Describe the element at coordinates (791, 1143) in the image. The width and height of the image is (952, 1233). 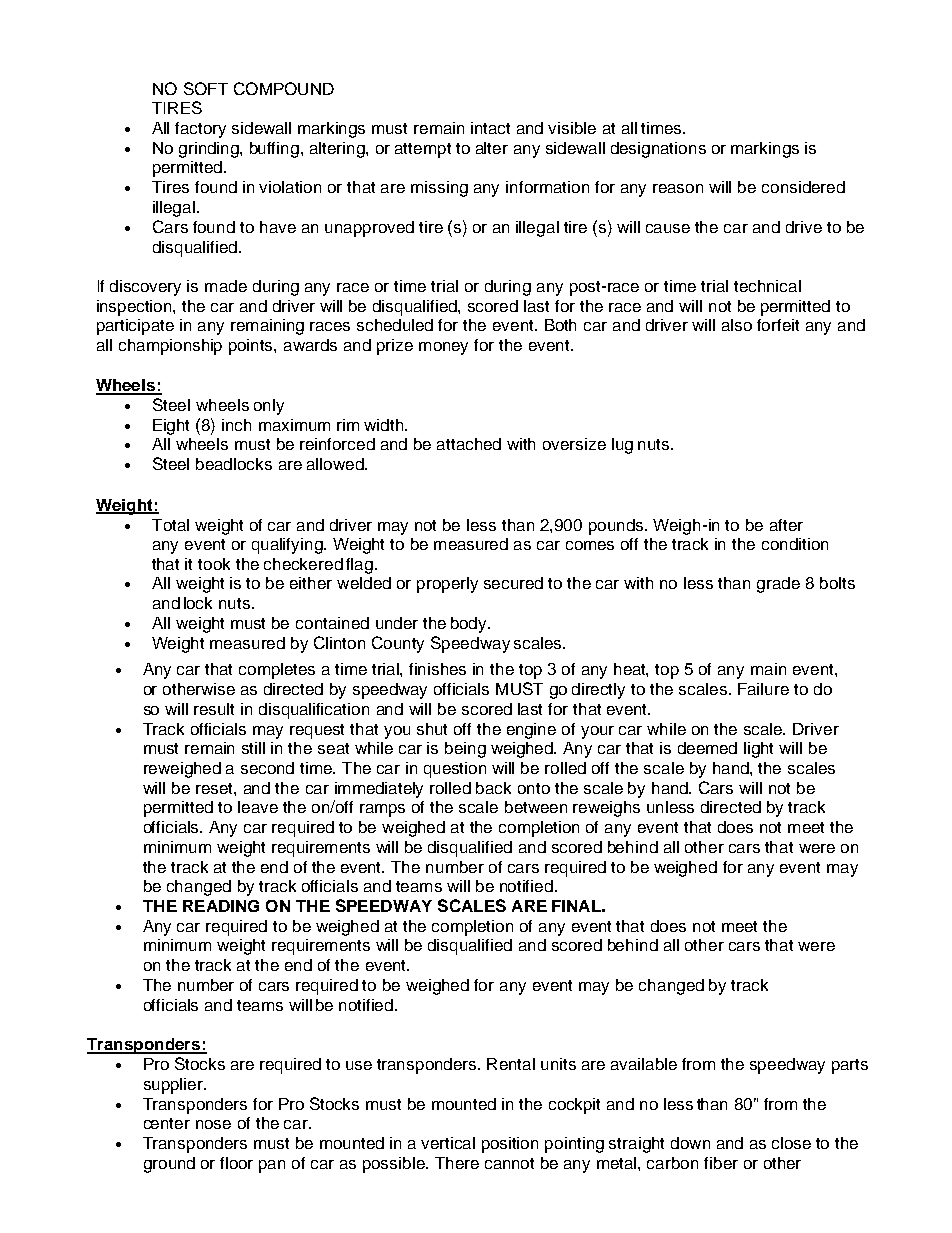
I see `close` at that location.
